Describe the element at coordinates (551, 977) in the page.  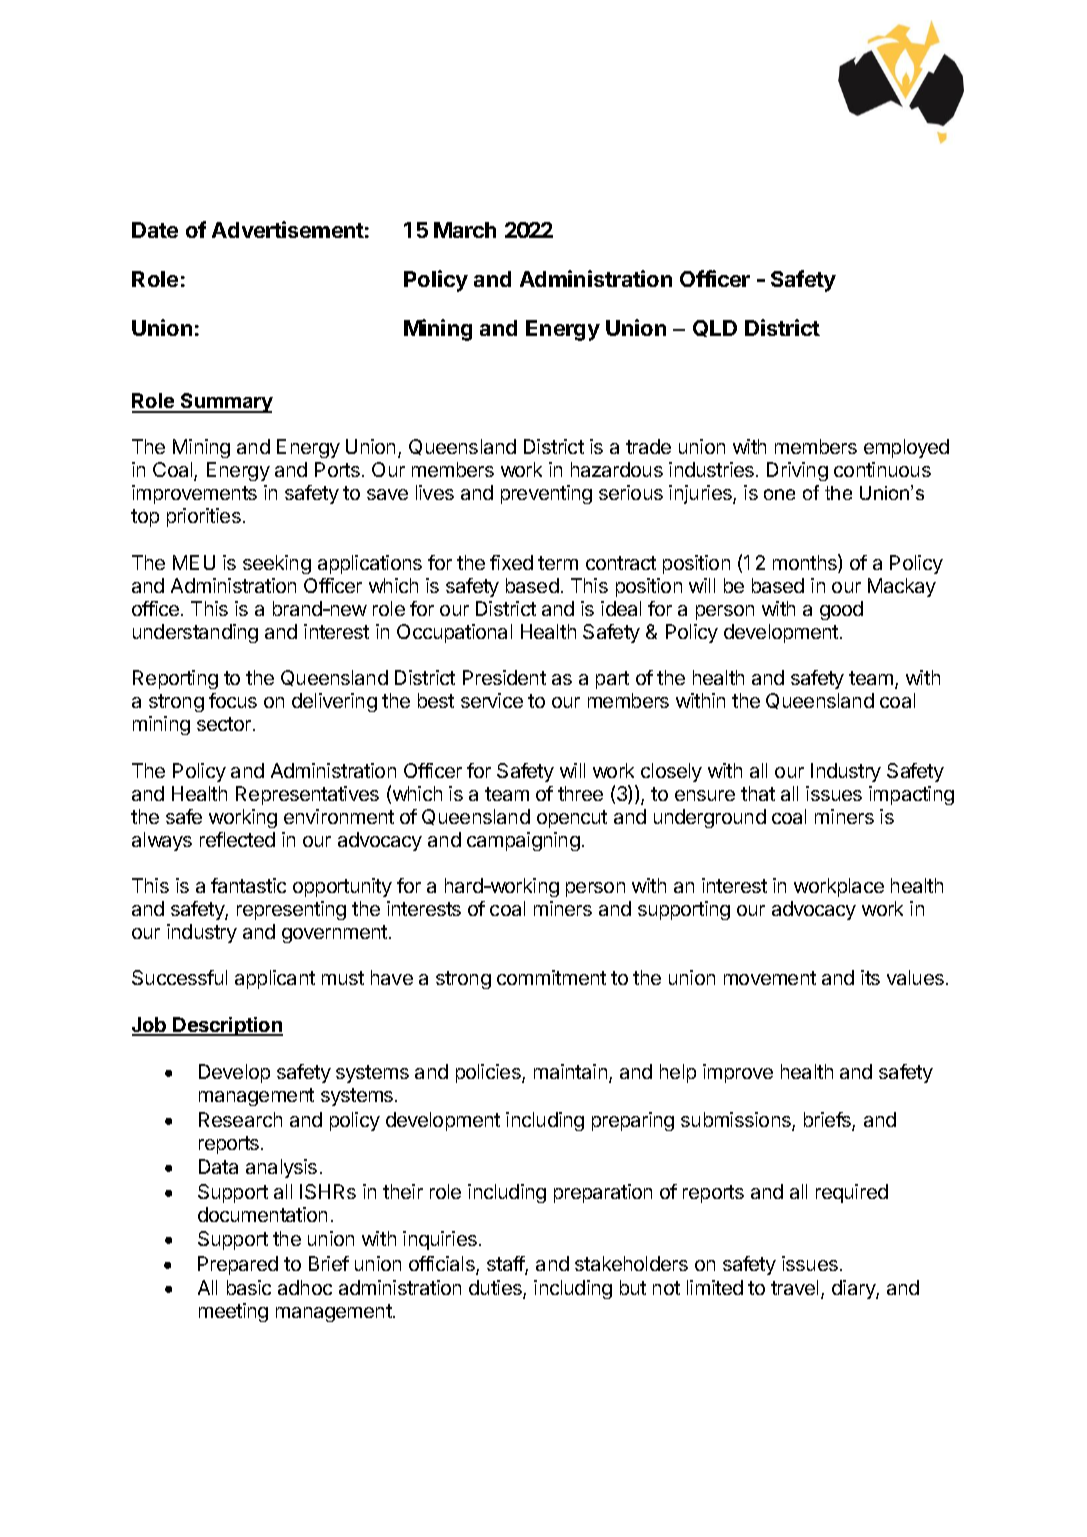
I see `commitment` at that location.
